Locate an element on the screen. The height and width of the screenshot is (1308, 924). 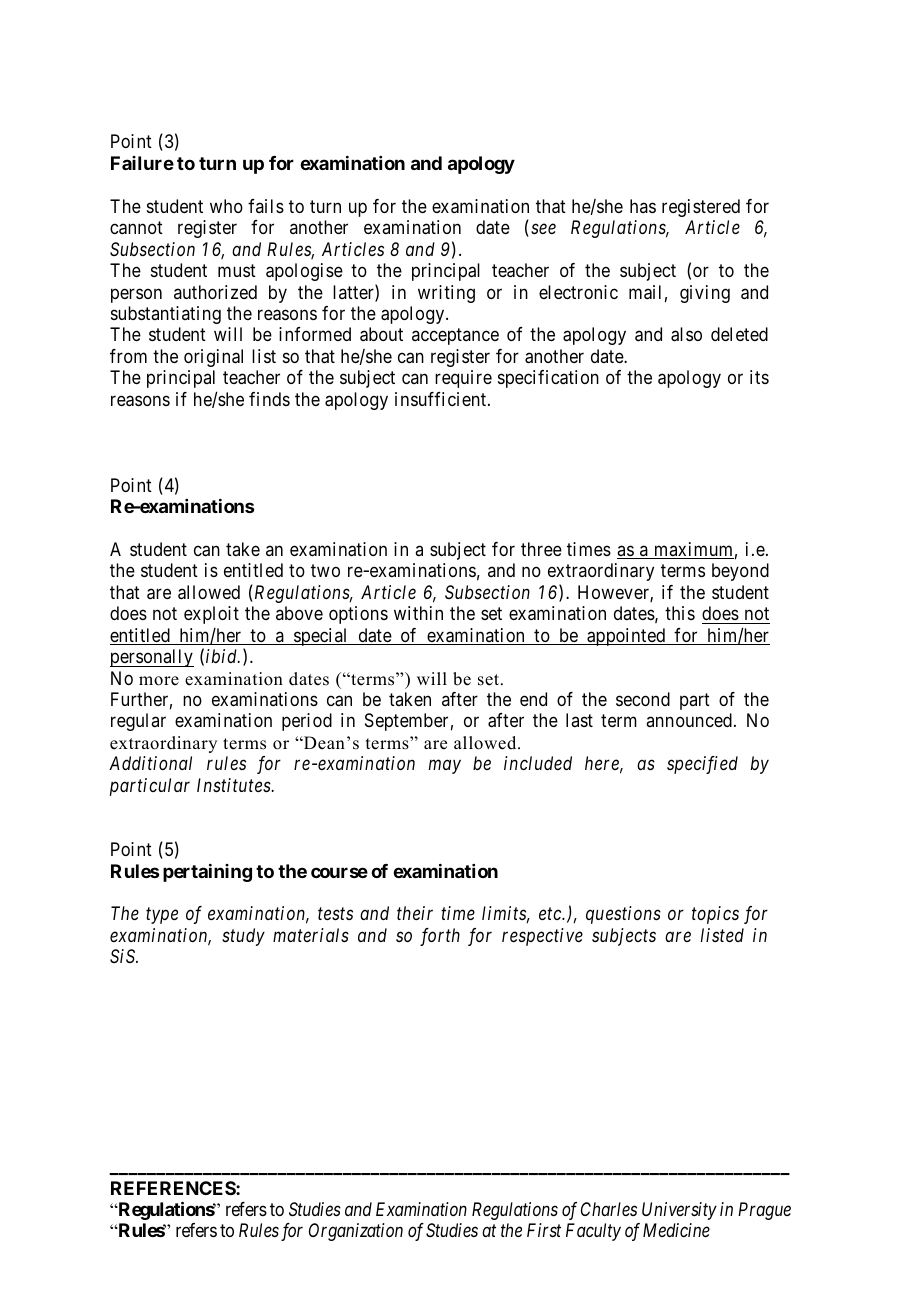
First is located at coordinates (544, 1230).
